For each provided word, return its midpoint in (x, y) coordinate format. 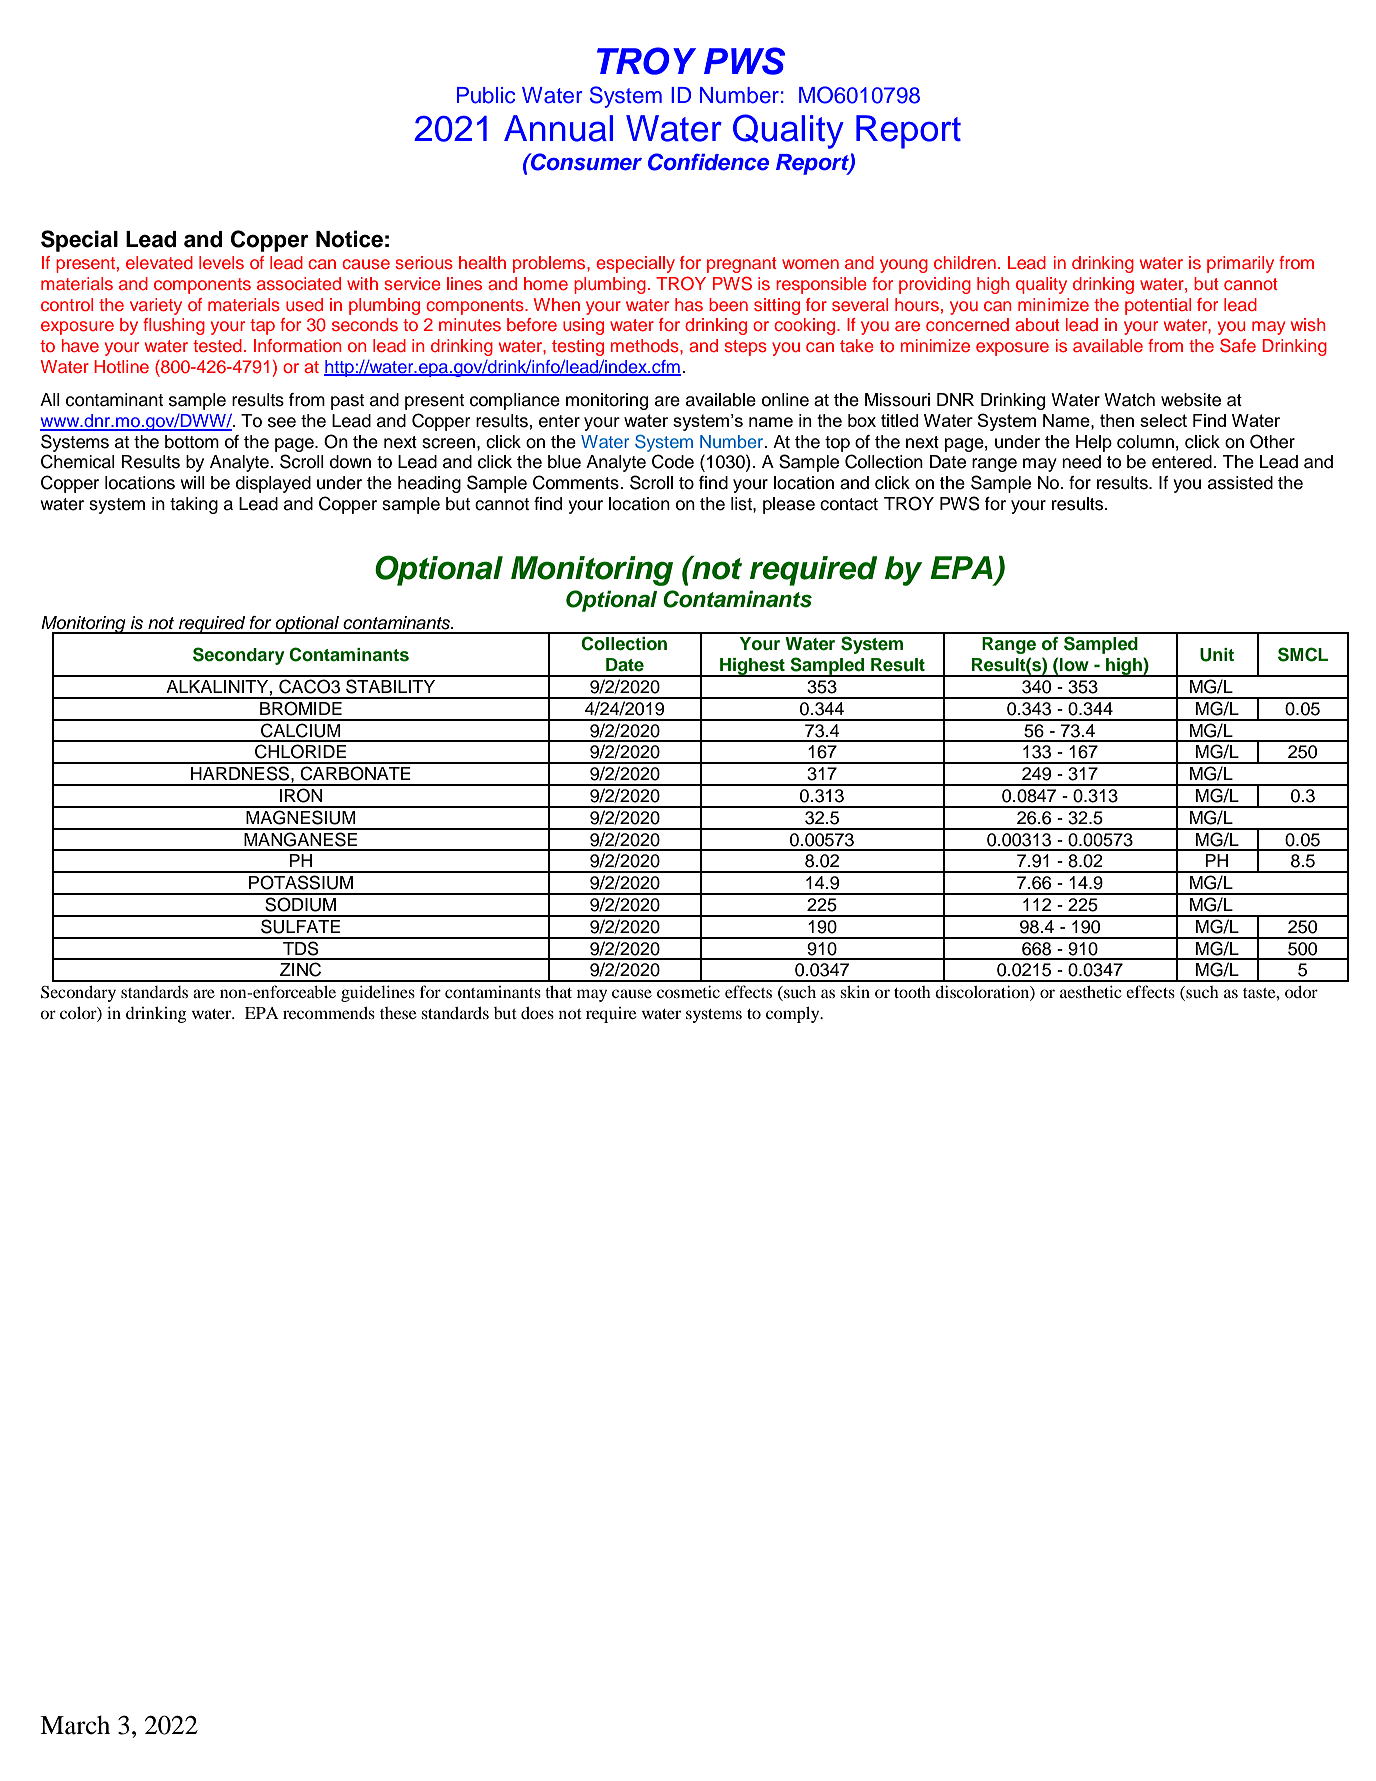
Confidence (708, 162)
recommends (329, 1013)
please (789, 505)
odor (1301, 992)
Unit (1217, 655)
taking (194, 505)
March (75, 1725)
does (537, 1013)
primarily (1240, 264)
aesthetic (1091, 991)
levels (221, 262)
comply (794, 1014)
